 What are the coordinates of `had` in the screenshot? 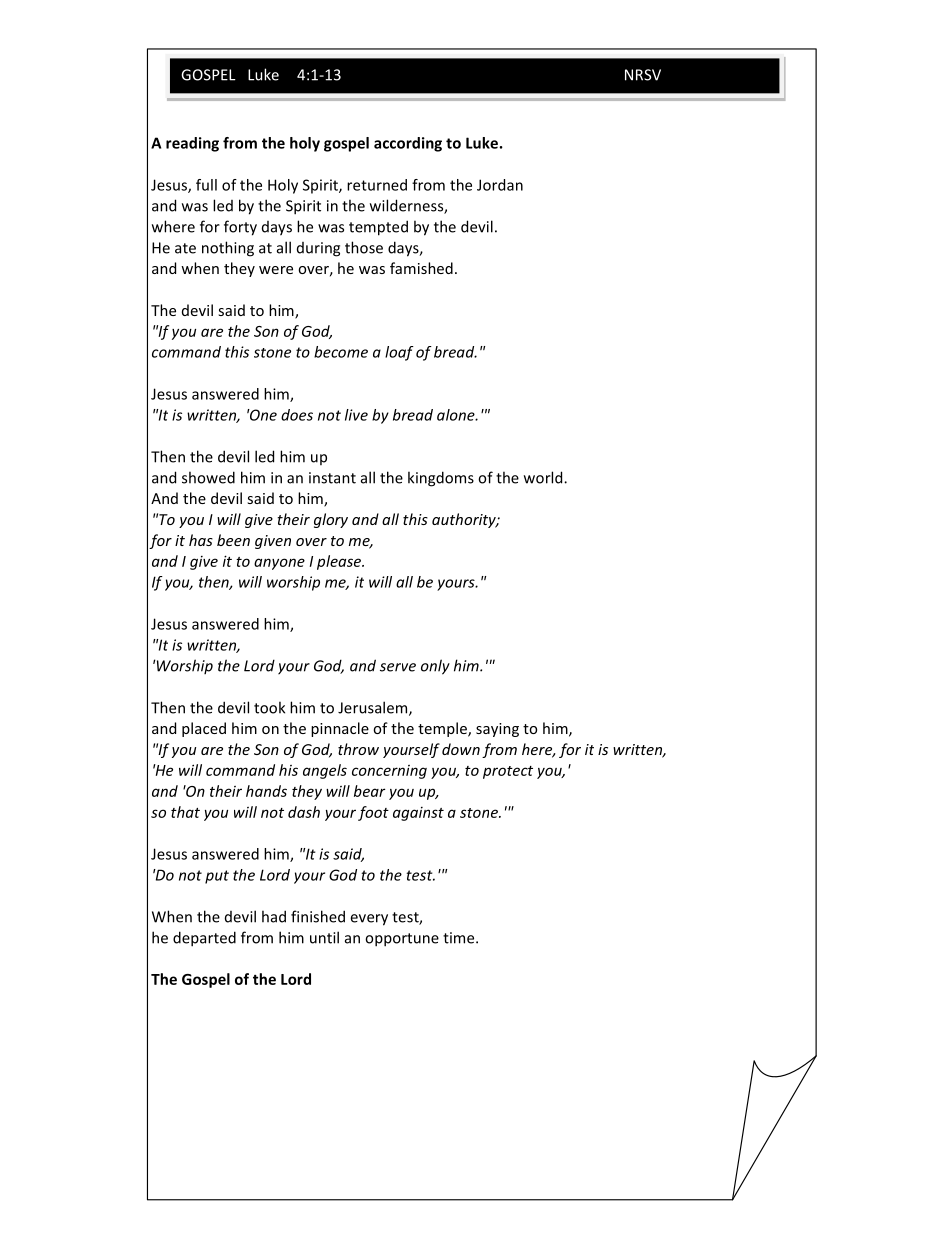 It's located at (274, 916).
